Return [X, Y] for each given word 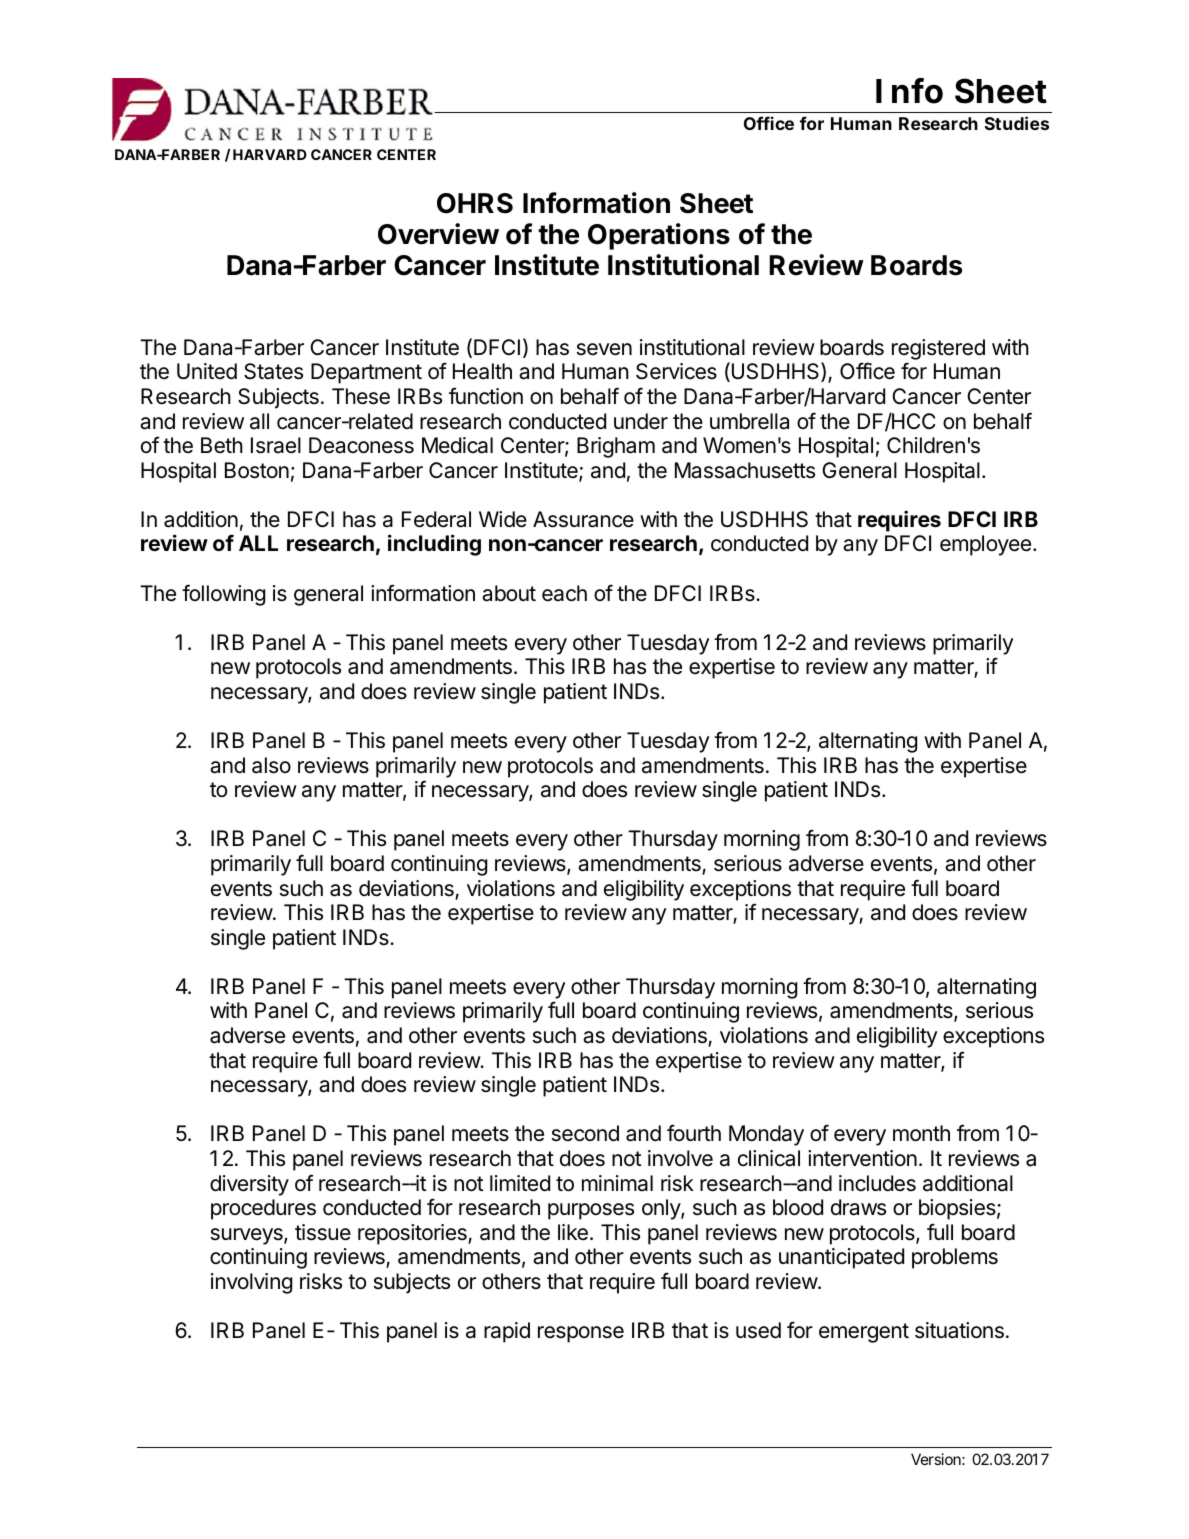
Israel [276, 445]
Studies [1017, 123]
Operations [659, 236]
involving [251, 1283]
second [585, 1133]
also [271, 765]
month [921, 1133]
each [564, 593]
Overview [438, 234]
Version [936, 1459]
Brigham [616, 447]
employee [985, 545]
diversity [249, 1185]
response [581, 1334]
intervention [862, 1158]
